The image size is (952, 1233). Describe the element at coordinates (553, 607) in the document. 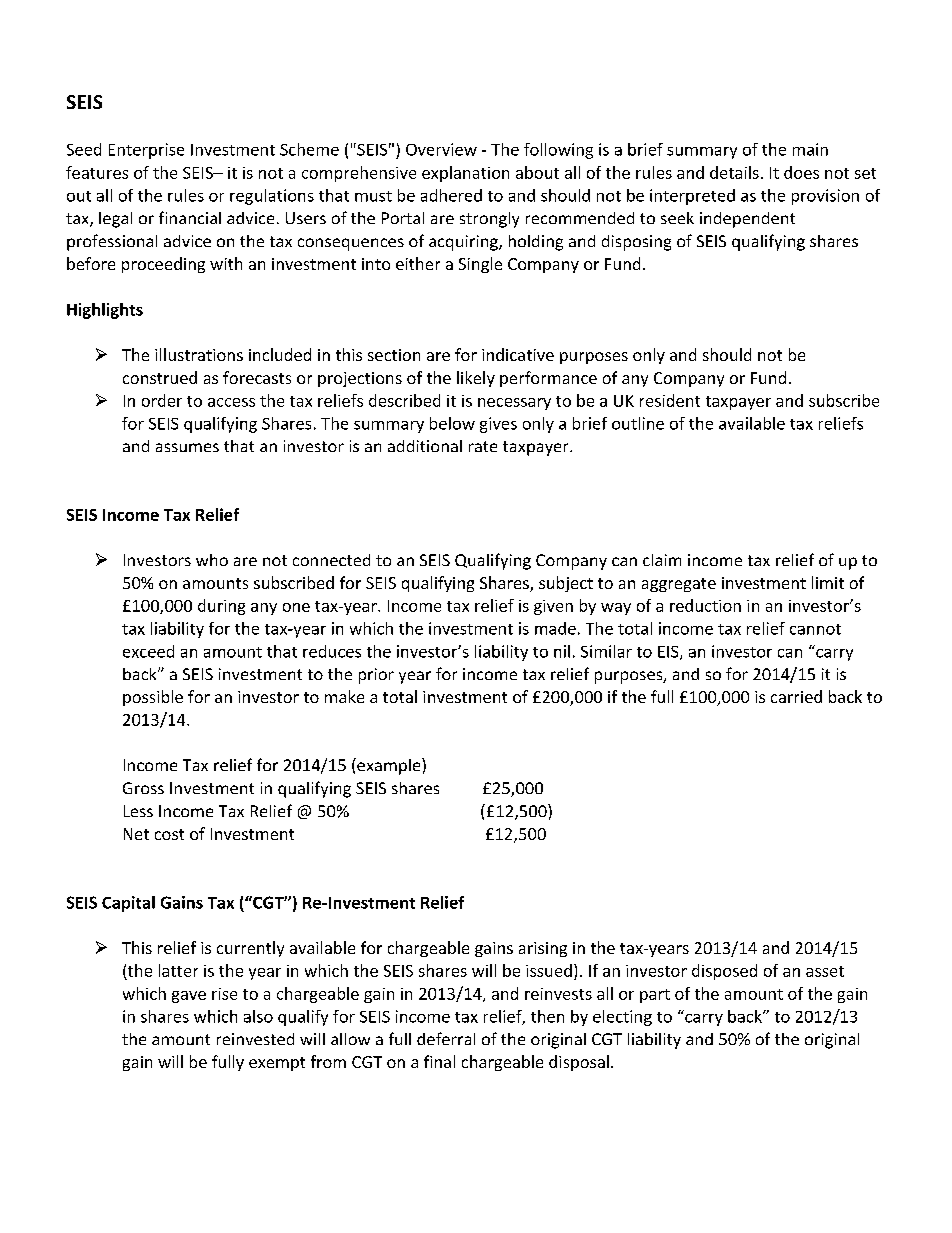

I see `given` at that location.
